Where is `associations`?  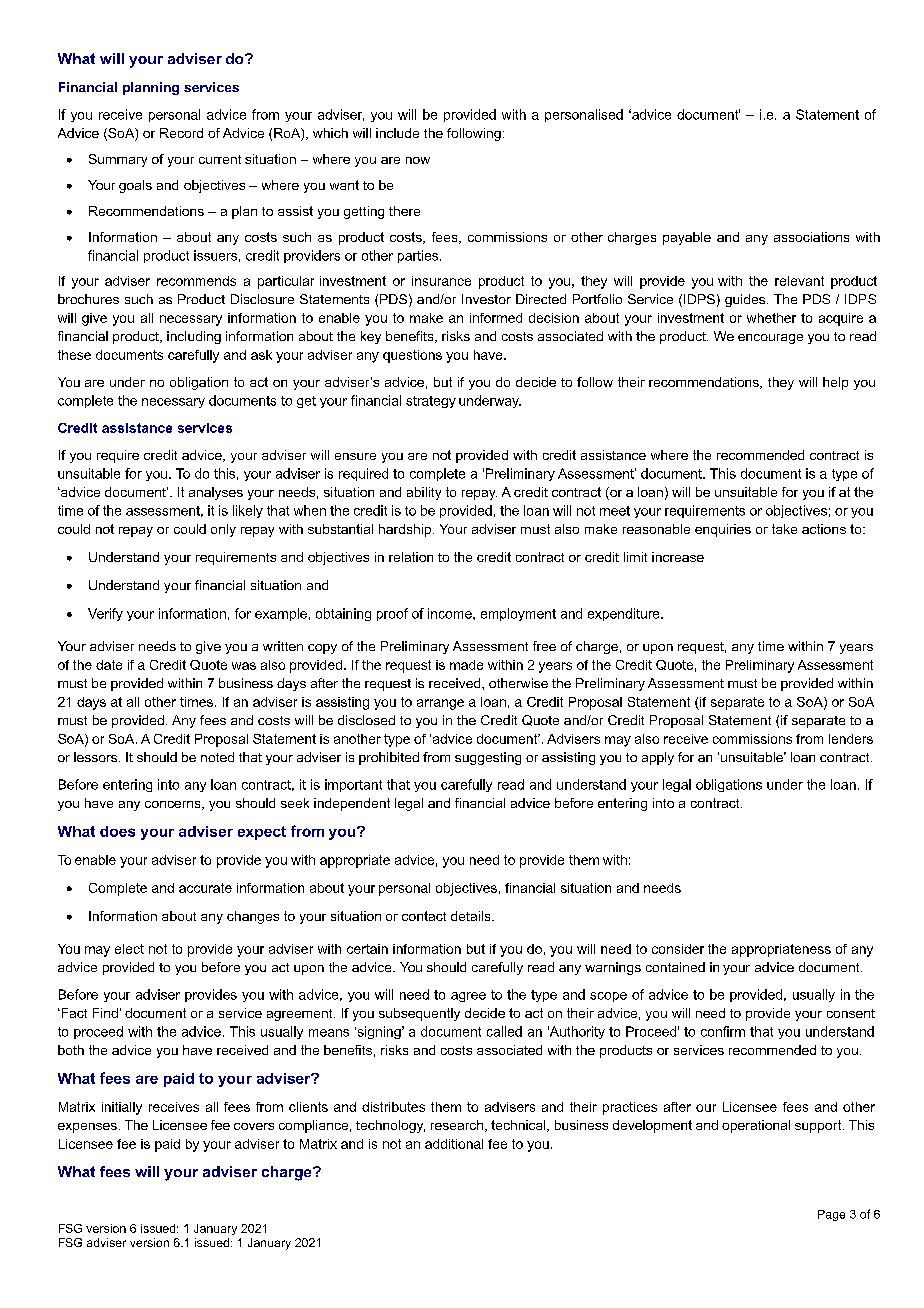 associations is located at coordinates (811, 237).
